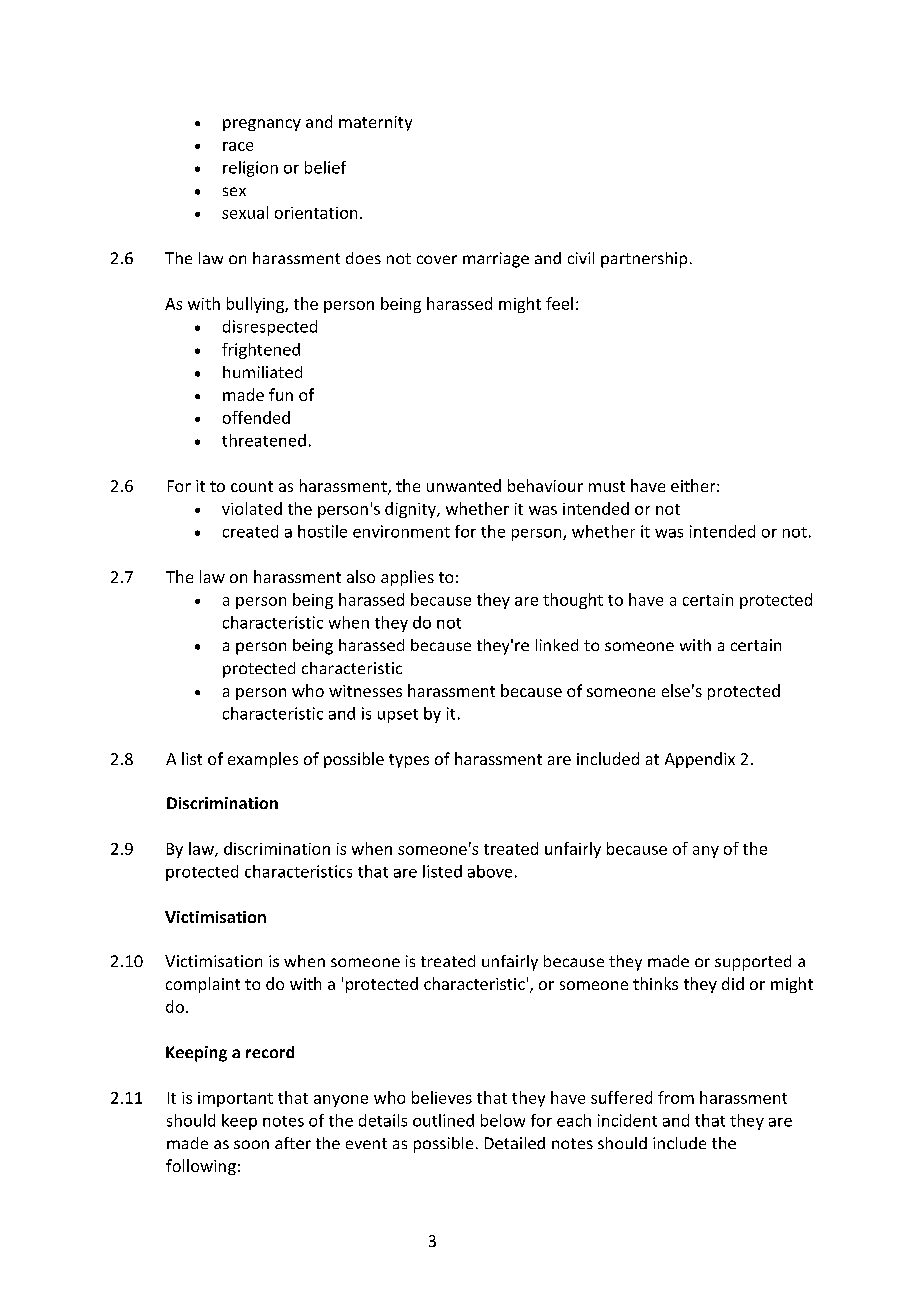  Describe the element at coordinates (375, 123) in the screenshot. I see `maternity` at that location.
